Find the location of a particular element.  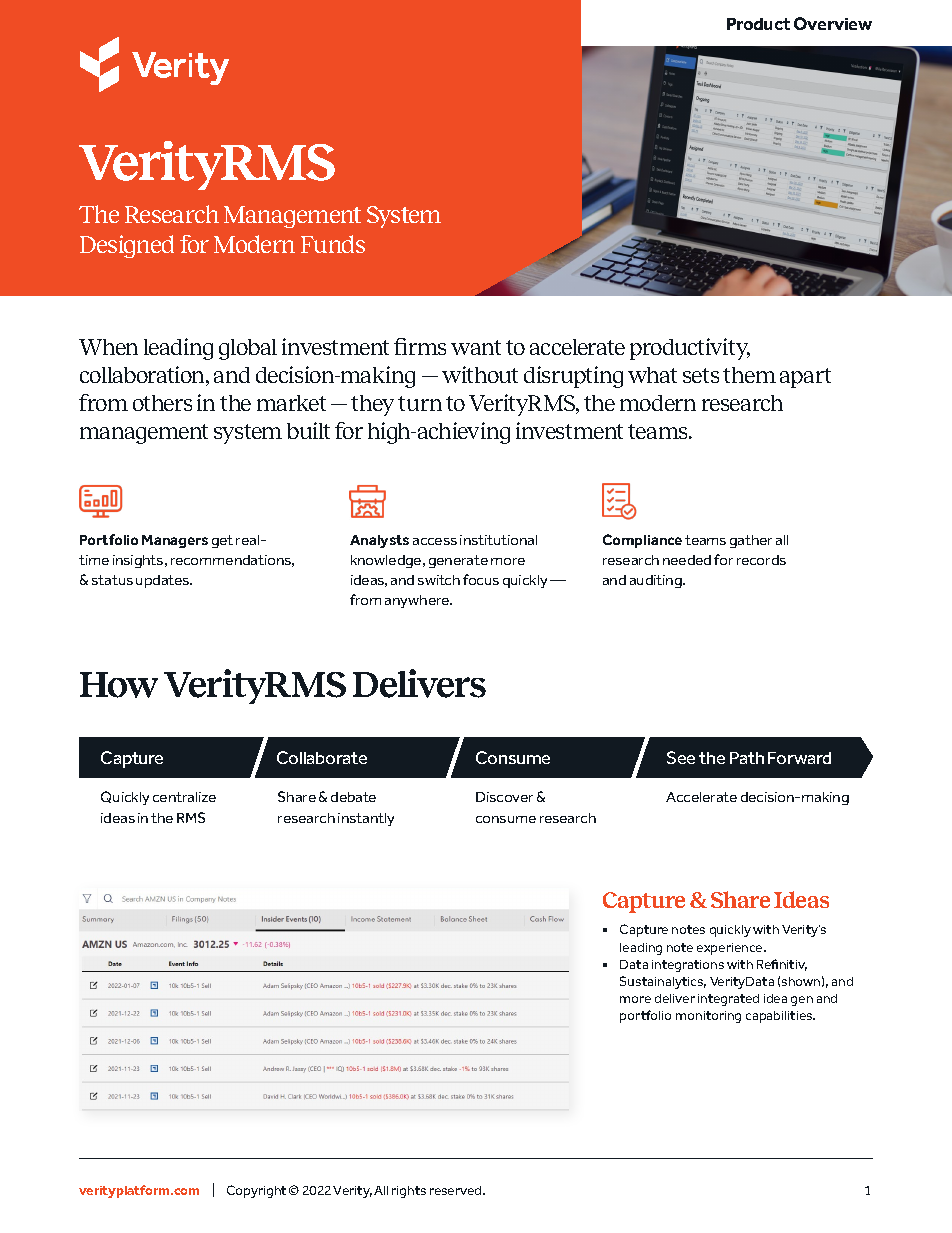

Overview is located at coordinates (833, 23).
